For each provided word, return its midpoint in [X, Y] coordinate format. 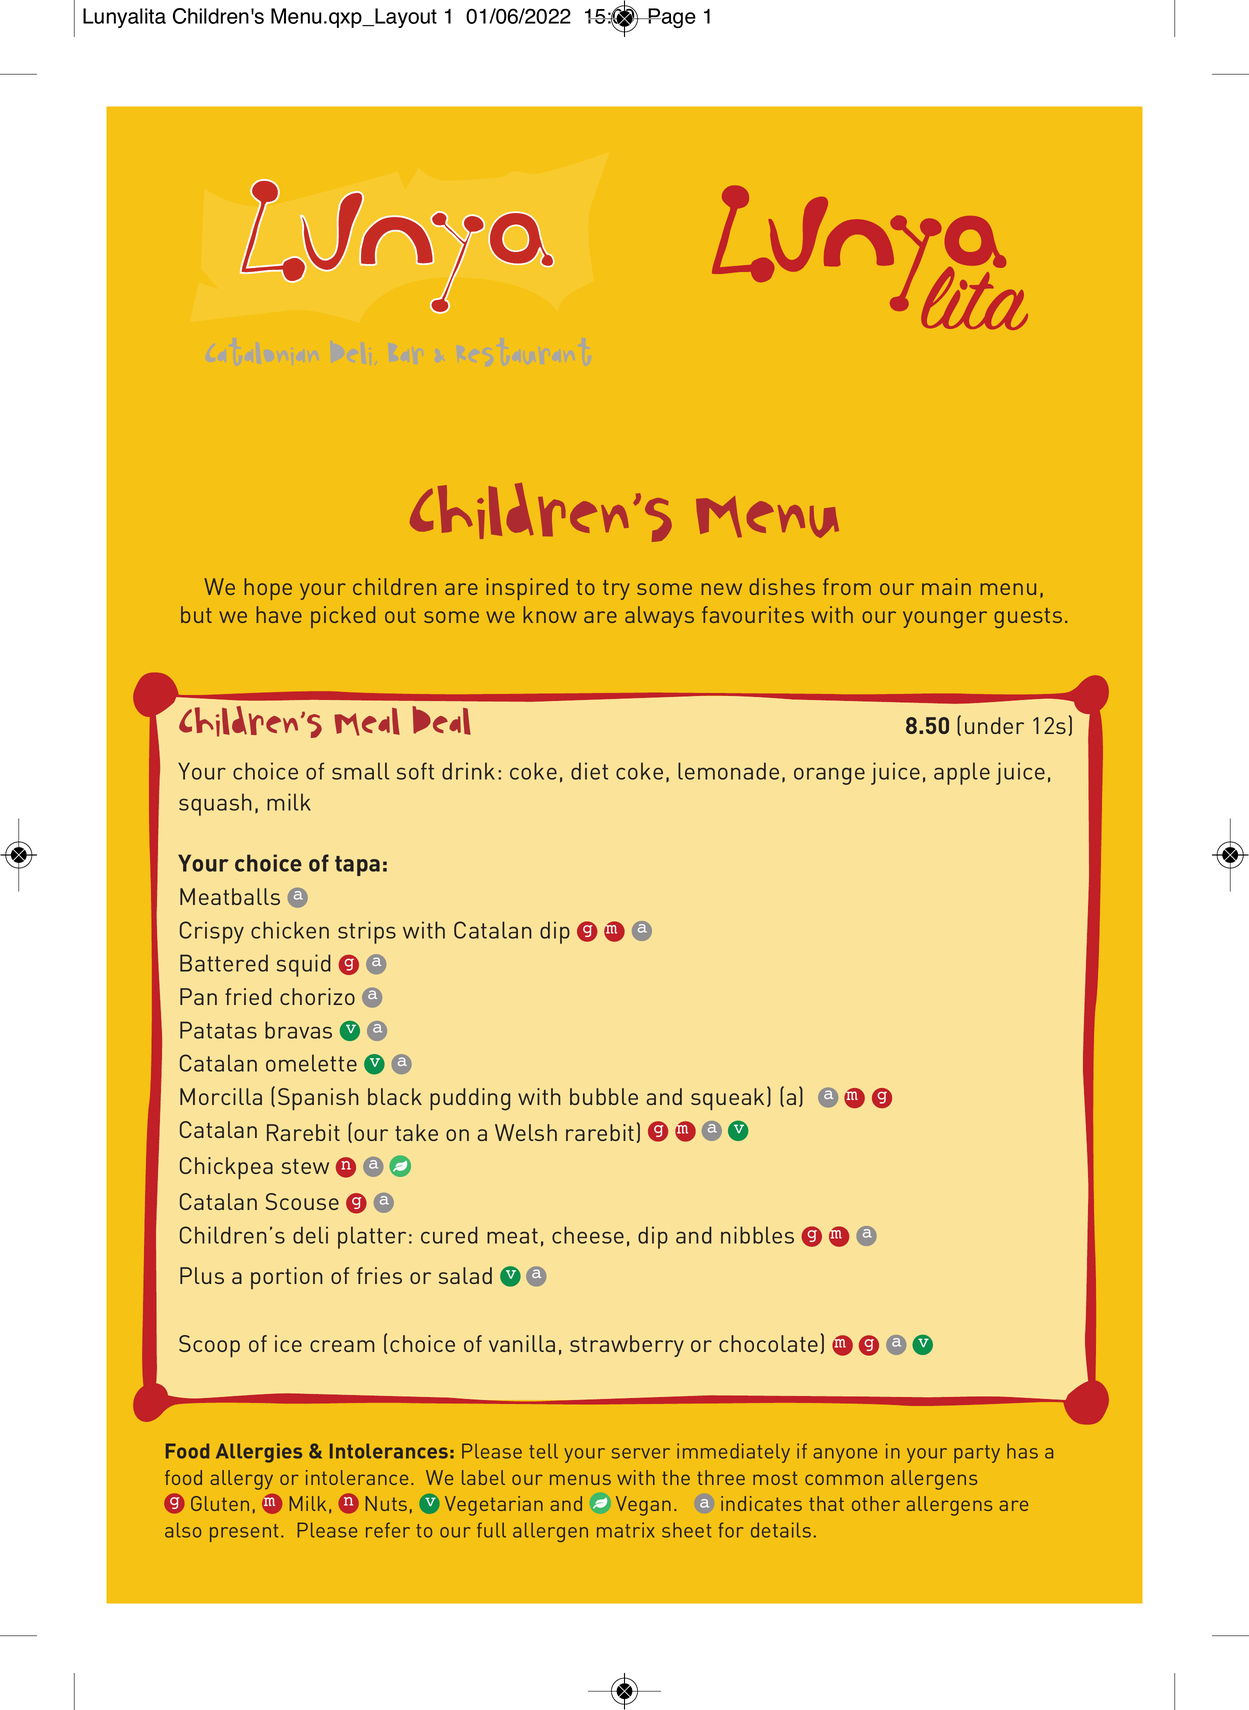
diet [589, 771]
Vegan [643, 1506]
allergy [241, 1480]
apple [962, 773]
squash [215, 804]
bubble [604, 1096]
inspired [527, 589]
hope [268, 589]
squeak [727, 1099]
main [946, 586]
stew [305, 1166]
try [616, 590]
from [847, 586]
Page [671, 18]
